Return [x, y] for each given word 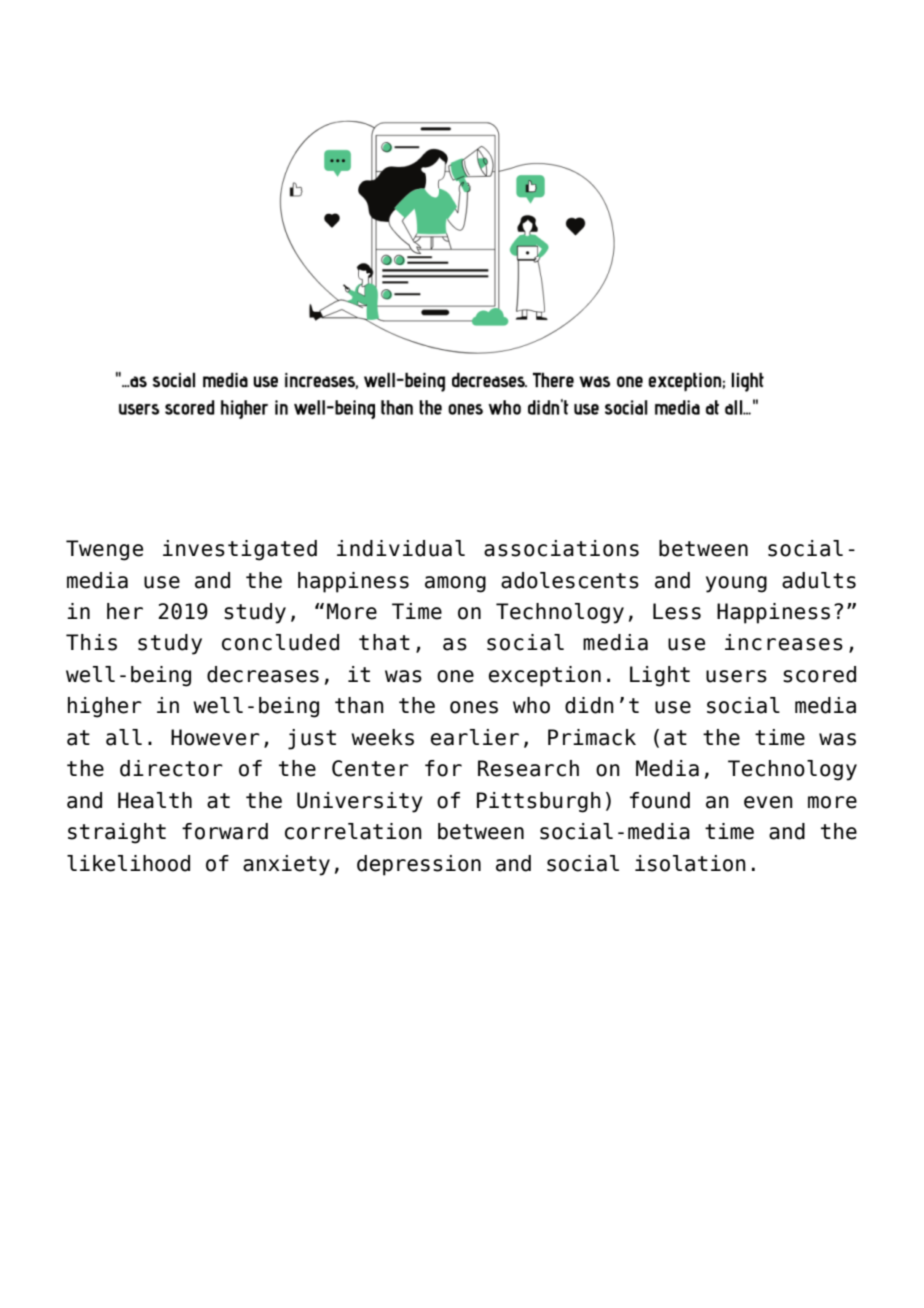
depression [419, 865]
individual [401, 548]
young [736, 584]
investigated [240, 550]
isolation [690, 863]
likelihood [128, 863]
